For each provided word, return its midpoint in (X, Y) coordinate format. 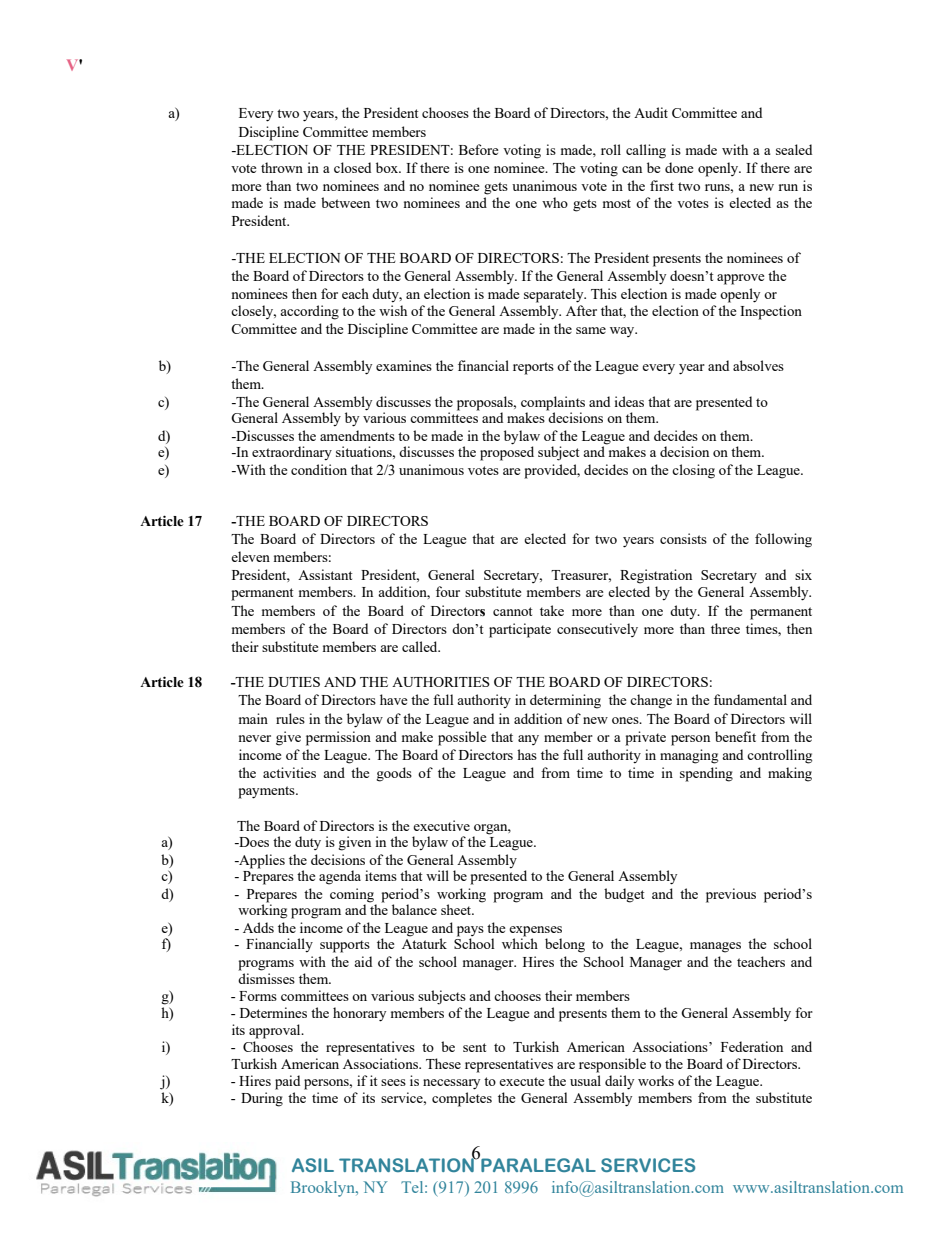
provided (552, 471)
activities (289, 772)
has (527, 754)
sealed (794, 149)
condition (319, 469)
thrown (282, 167)
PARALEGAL (537, 1164)
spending (706, 774)
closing (693, 471)
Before (479, 149)
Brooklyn (324, 1189)
